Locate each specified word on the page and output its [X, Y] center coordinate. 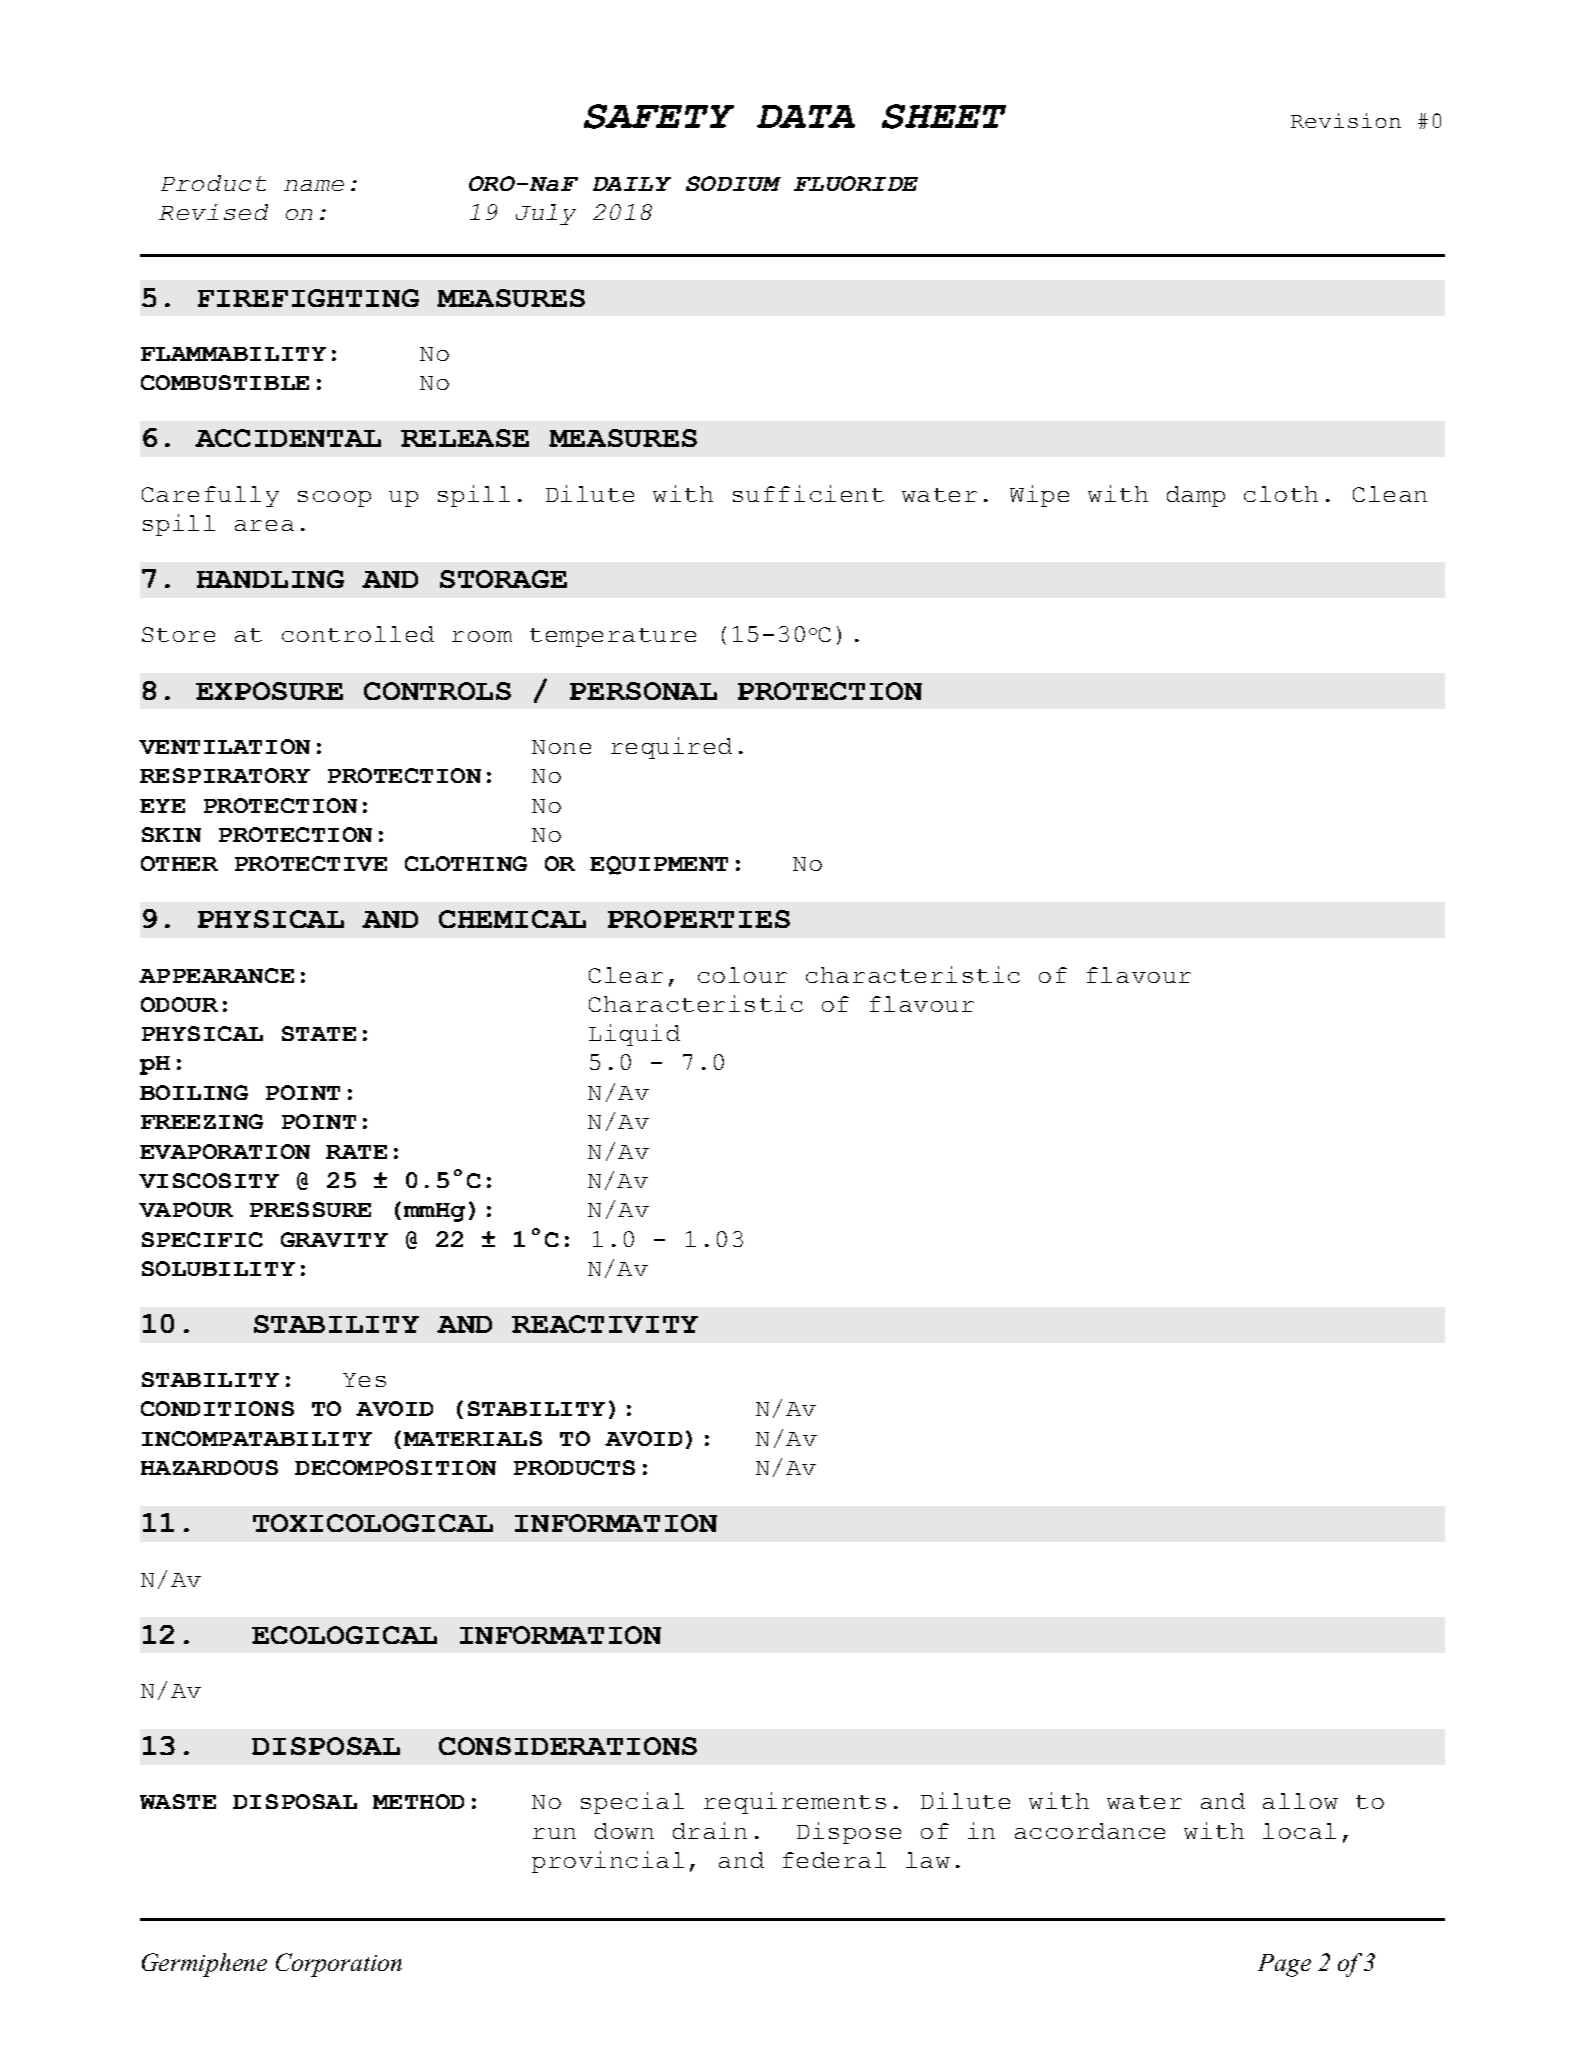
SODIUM [733, 183]
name [314, 185]
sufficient [808, 493]
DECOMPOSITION [395, 1467]
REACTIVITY [605, 1324]
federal [834, 1860]
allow [1300, 1801]
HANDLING [270, 579]
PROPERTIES [699, 919]
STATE [319, 1033]
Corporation [339, 1965]
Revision [1346, 120]
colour [742, 975]
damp [1196, 496]
